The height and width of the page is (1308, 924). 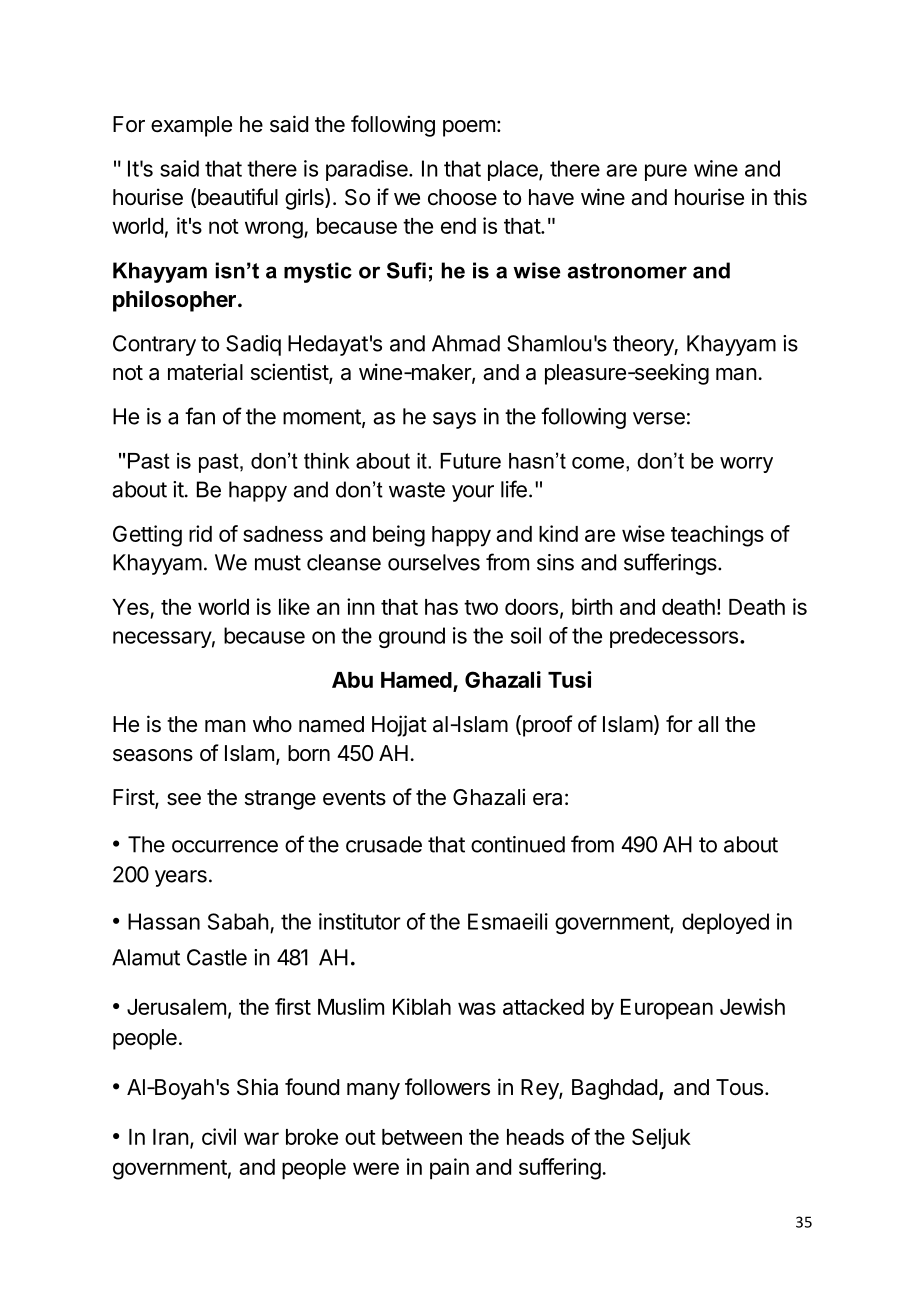 I want to click on poem, so click(x=469, y=128).
